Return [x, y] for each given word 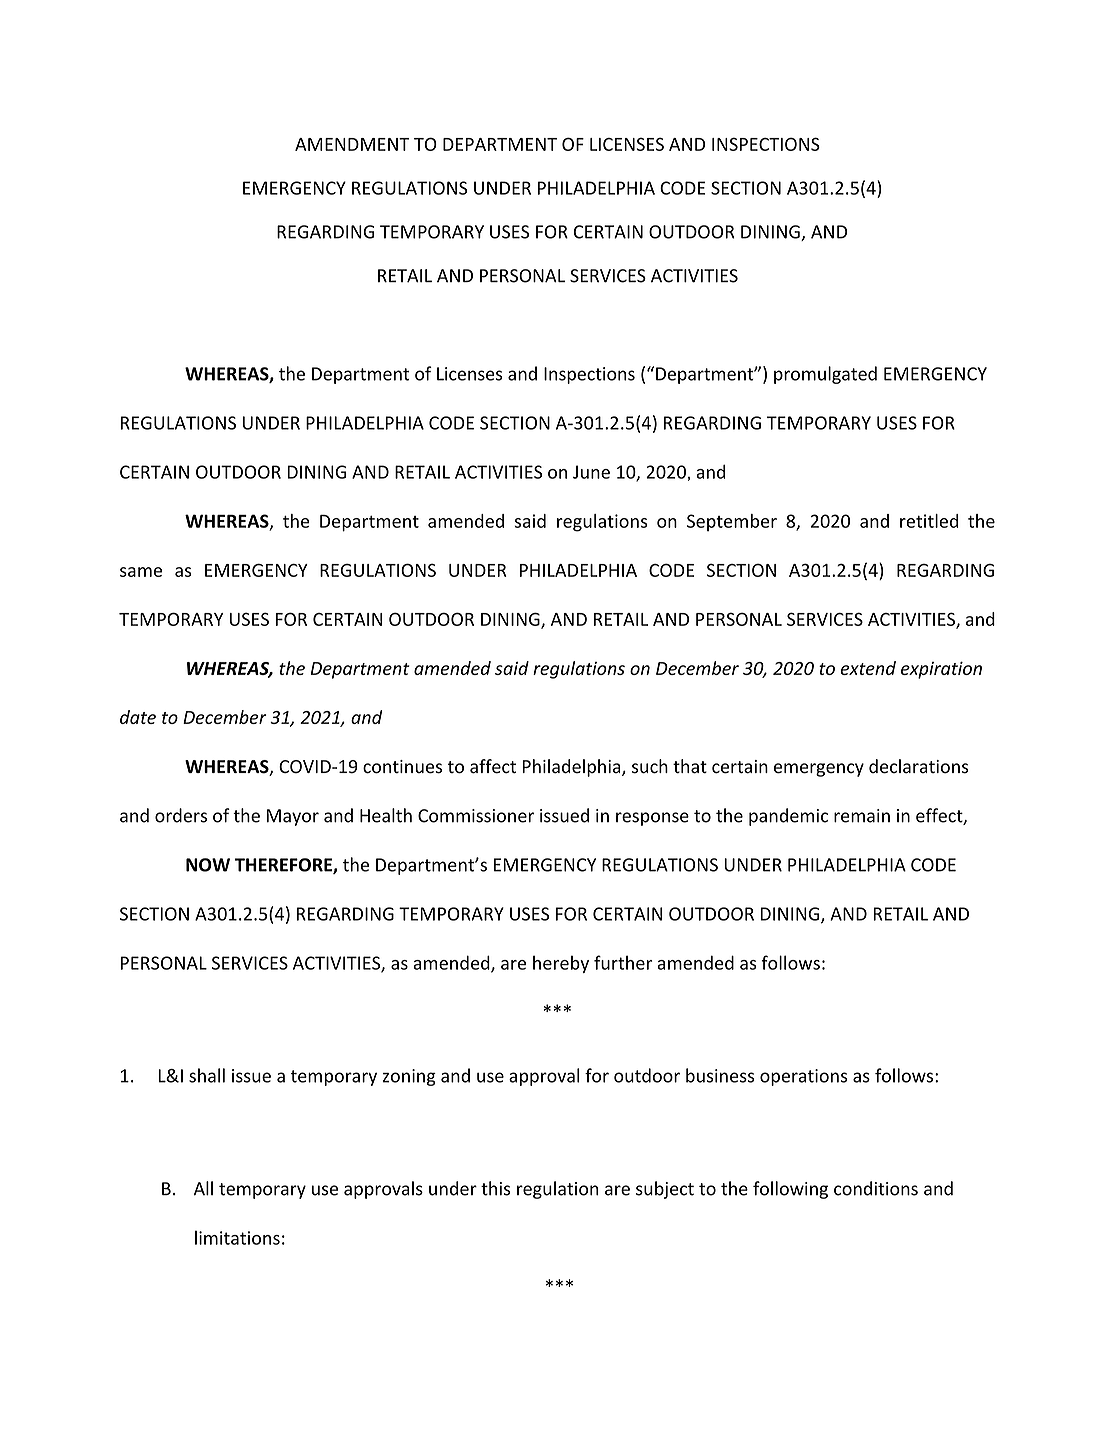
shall [207, 1075]
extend [868, 668]
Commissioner [476, 816]
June [591, 472]
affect [493, 766]
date [138, 717]
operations [804, 1077]
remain [862, 816]
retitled [929, 521]
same [141, 572]
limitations [237, 1237]
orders [181, 815]
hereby [561, 964]
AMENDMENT [352, 144]
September [732, 522]
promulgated [825, 375]
